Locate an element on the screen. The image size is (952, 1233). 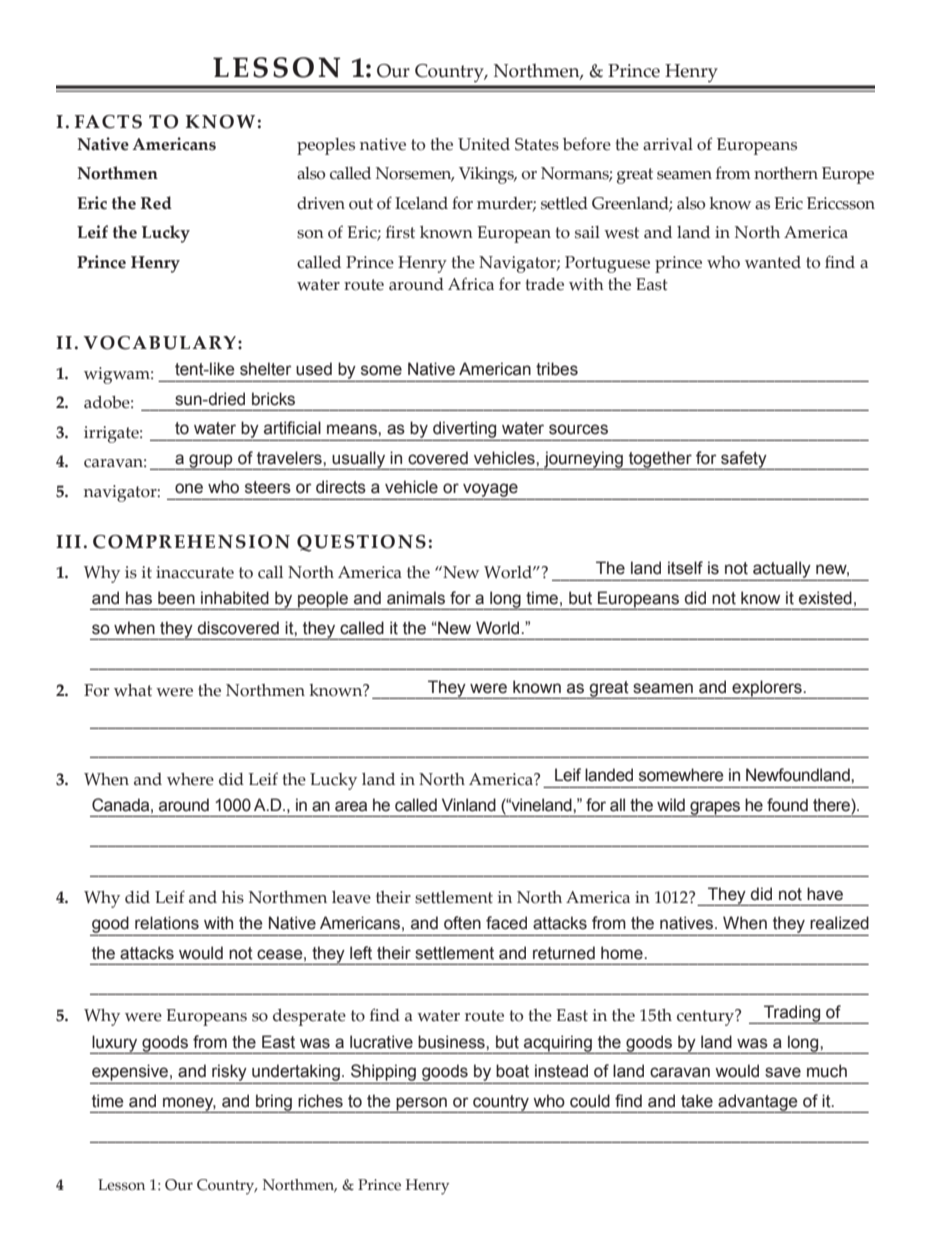
arrival is located at coordinates (668, 144).
